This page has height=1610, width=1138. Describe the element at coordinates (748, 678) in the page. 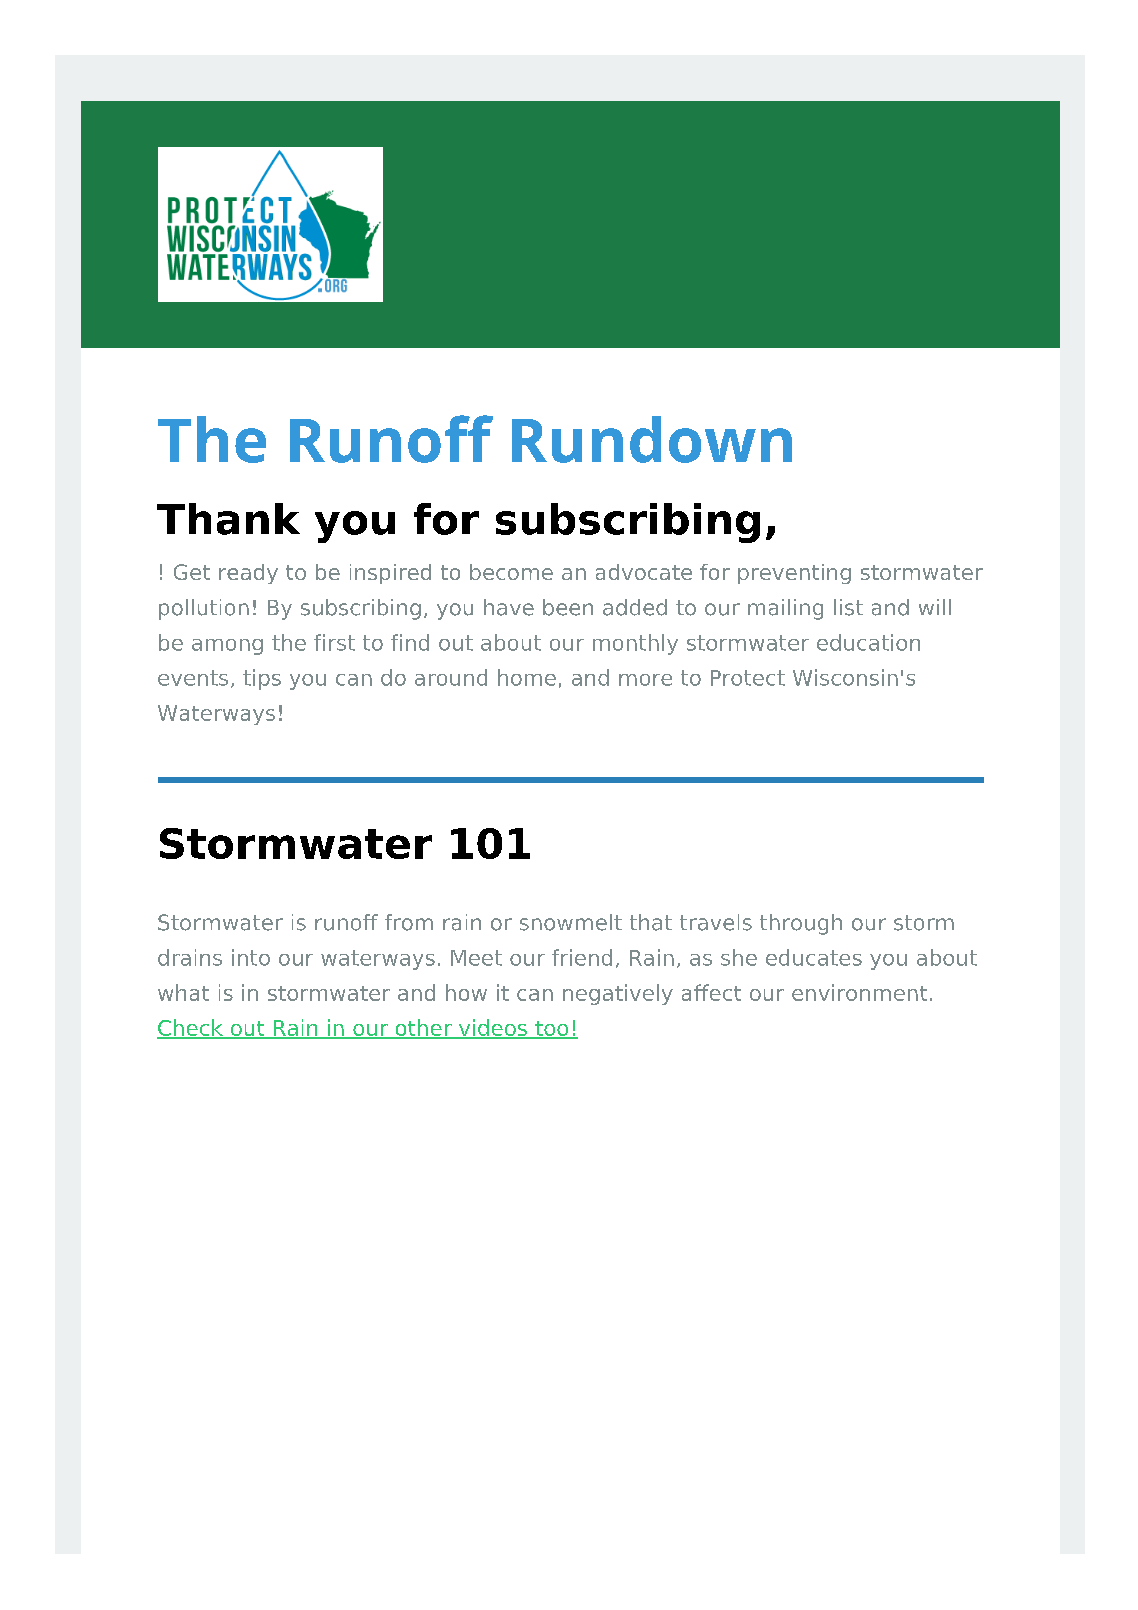

I see `Protect` at that location.
